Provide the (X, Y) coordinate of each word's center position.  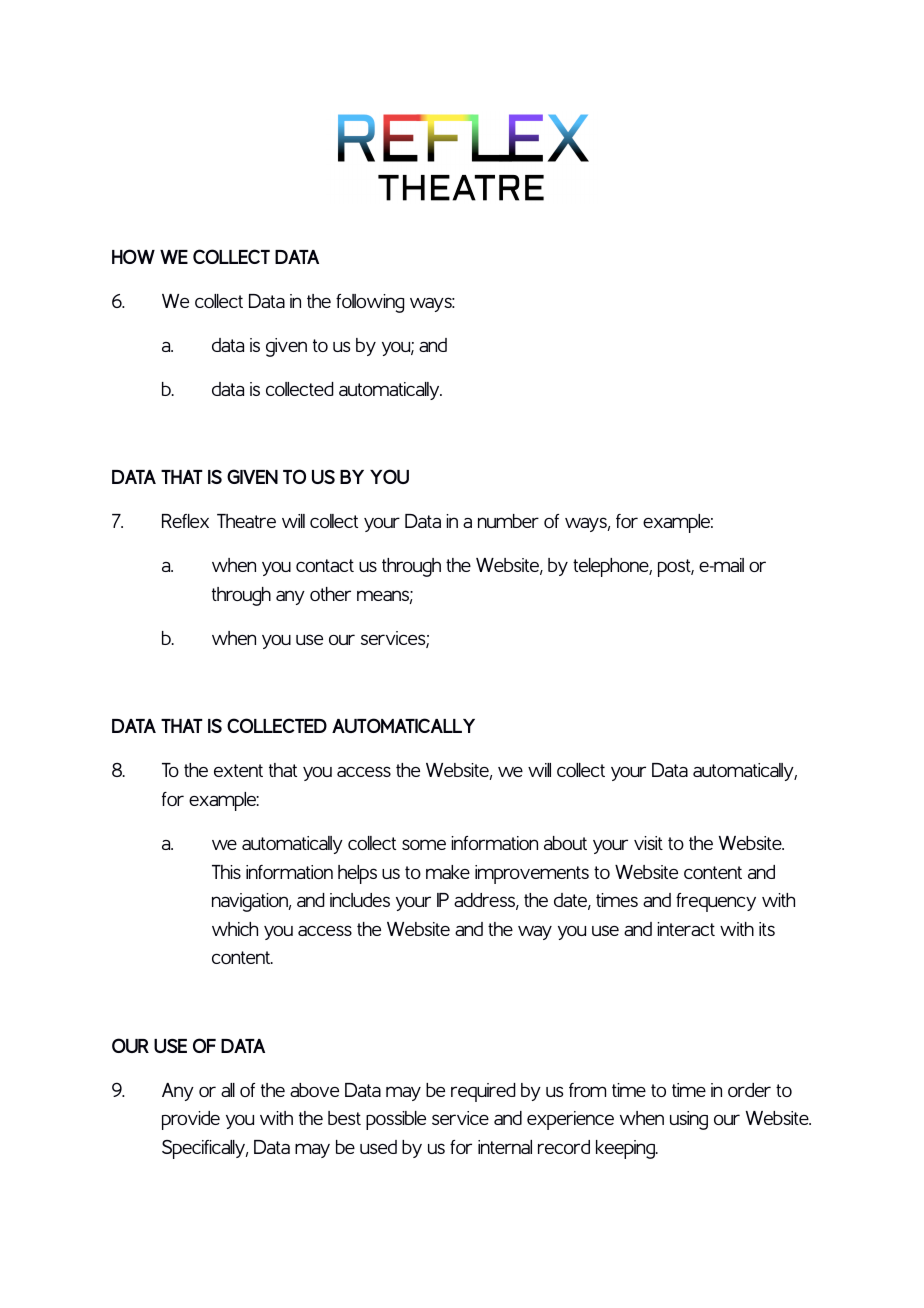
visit (648, 843)
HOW (133, 256)
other (330, 594)
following (370, 303)
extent (238, 770)
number (508, 521)
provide (191, 1120)
